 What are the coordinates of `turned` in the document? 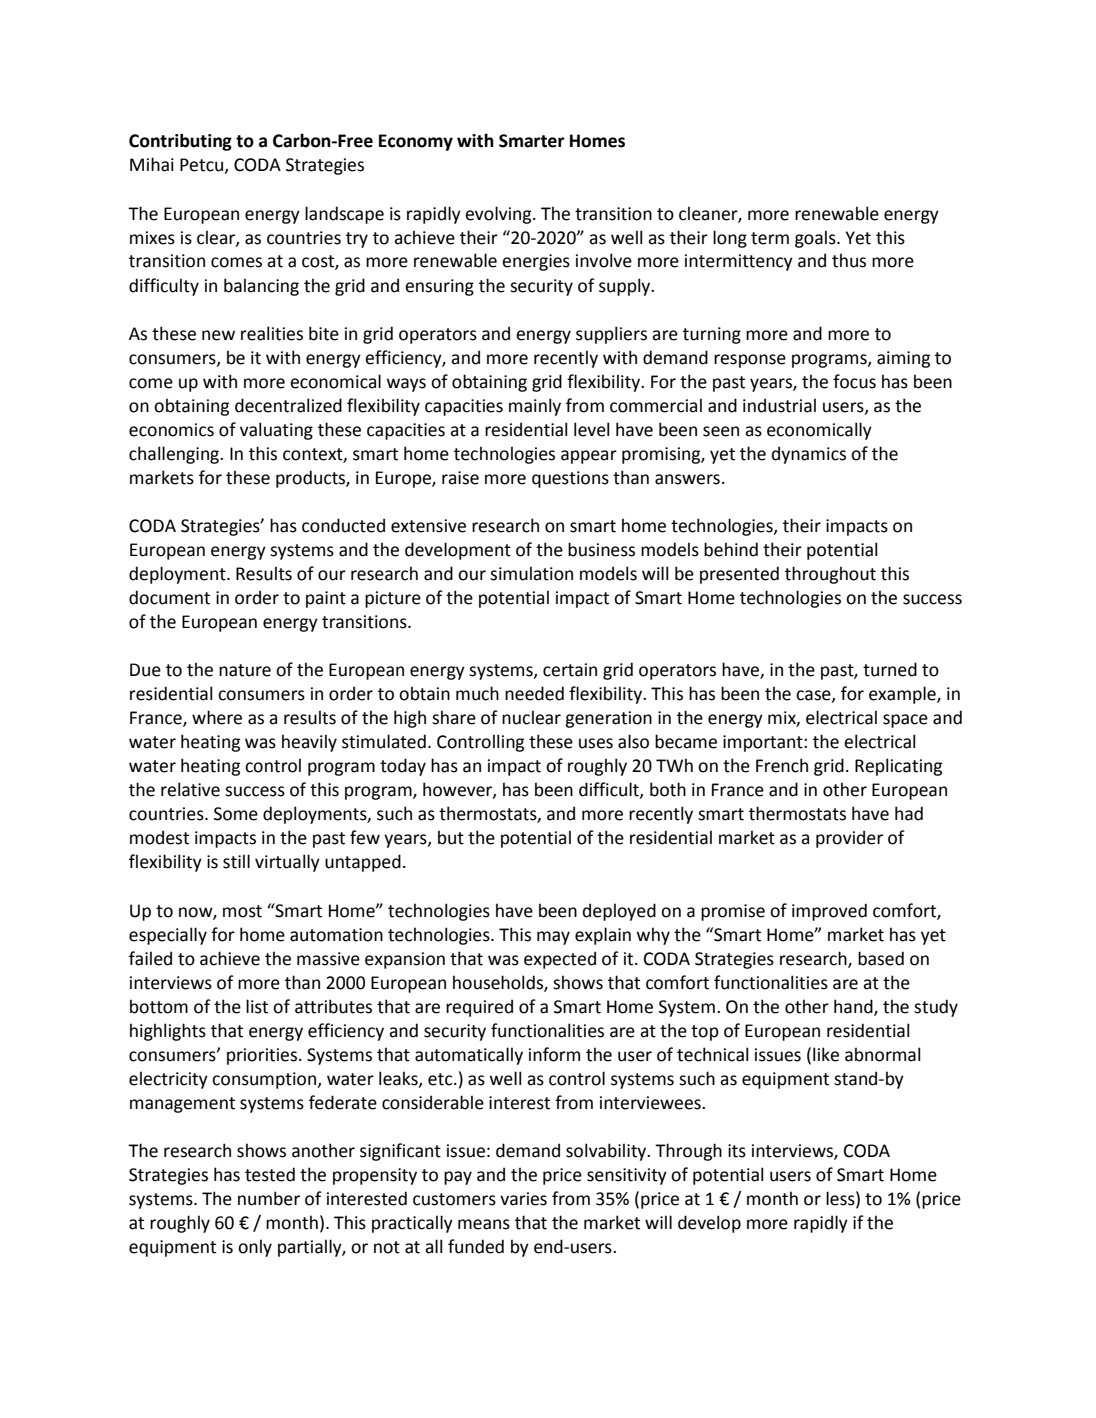 It's located at (890, 669).
